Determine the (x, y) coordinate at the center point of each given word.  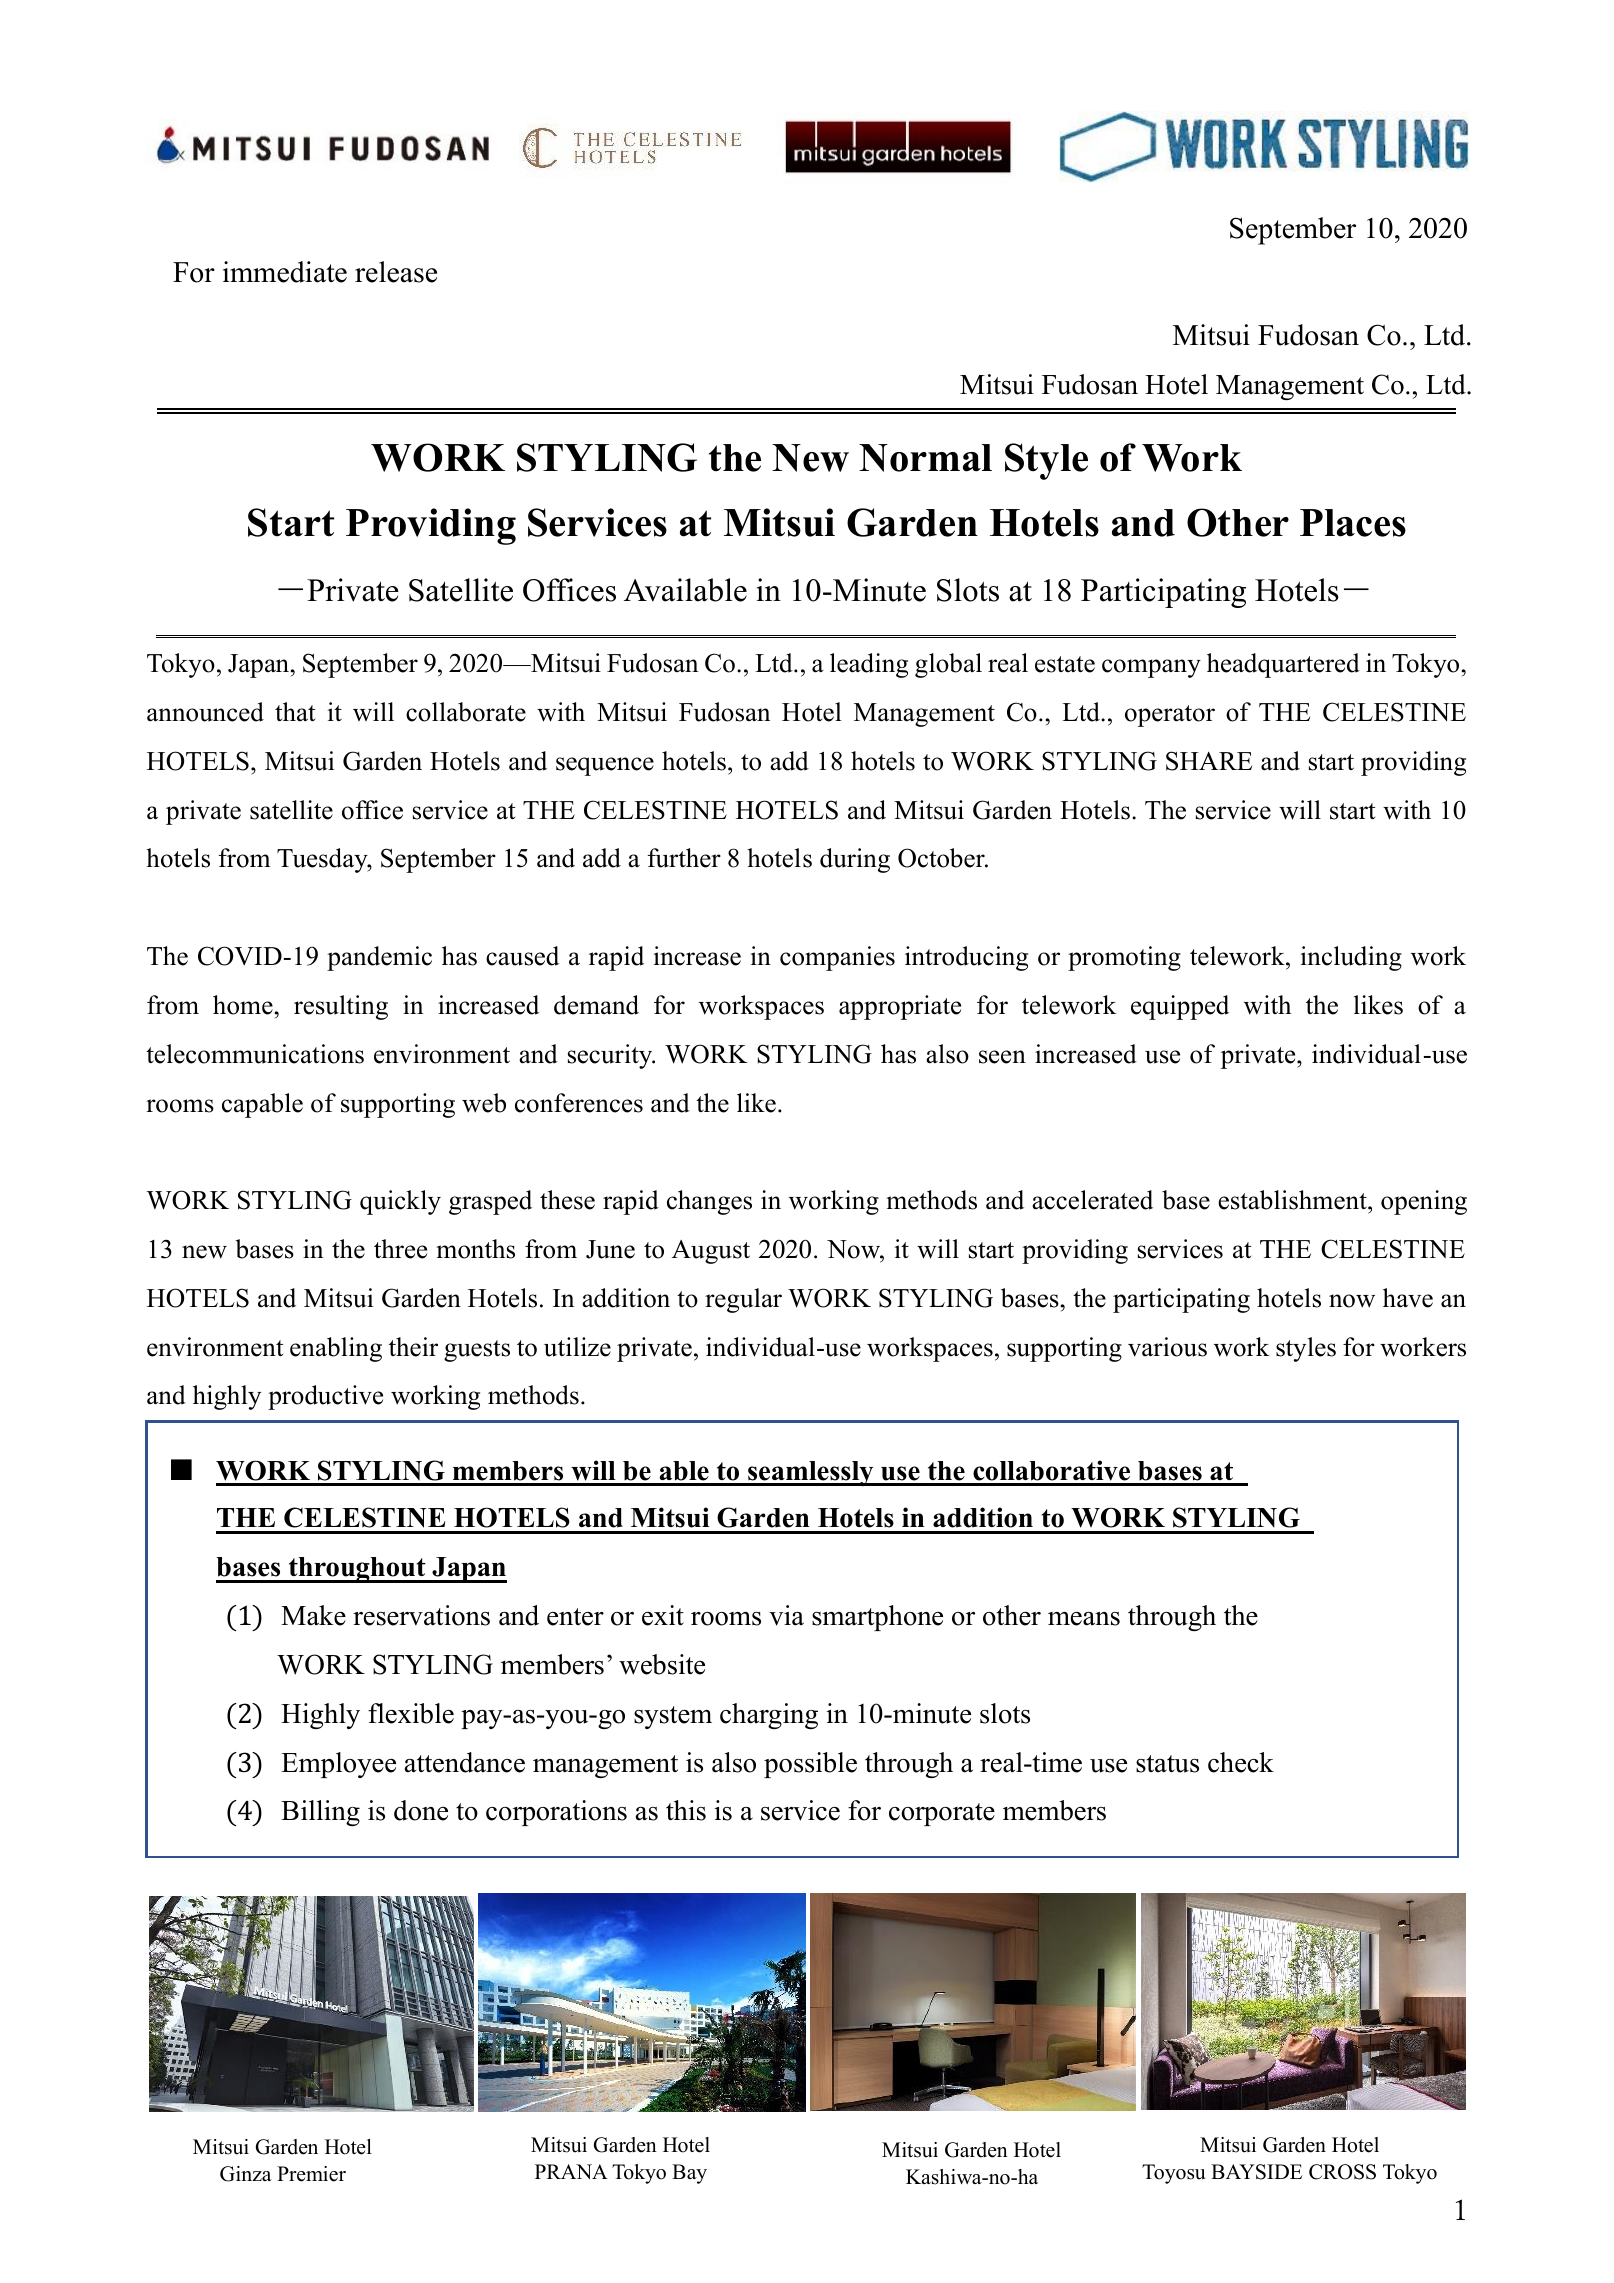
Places (1353, 523)
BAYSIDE (1256, 2172)
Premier (311, 2174)
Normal (925, 458)
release (396, 272)
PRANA (571, 2171)
